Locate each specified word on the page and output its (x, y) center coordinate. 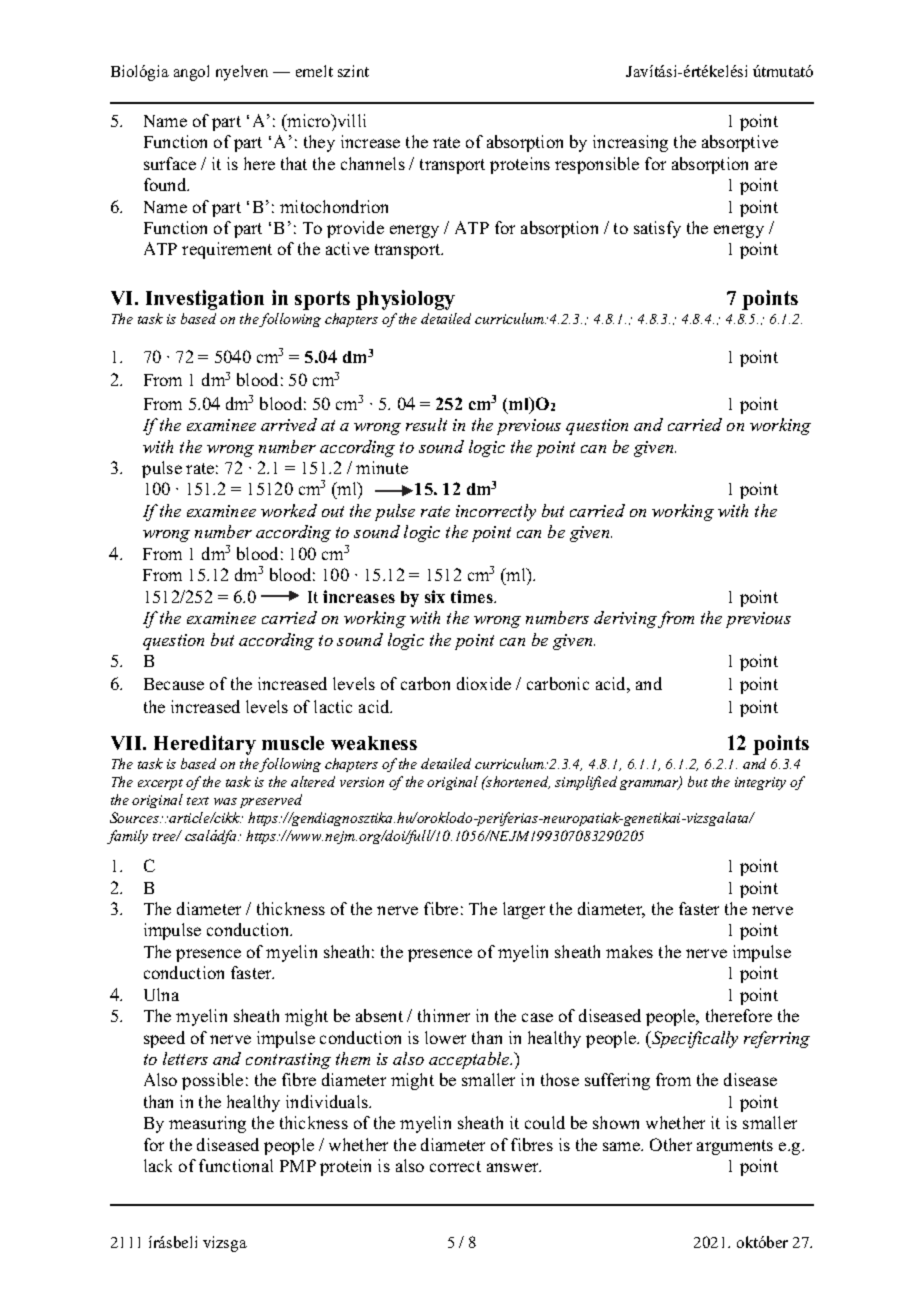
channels (373, 163)
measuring (207, 1124)
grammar (650, 785)
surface (170, 163)
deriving (625, 619)
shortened (517, 782)
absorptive (740, 143)
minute (382, 467)
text (198, 801)
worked (289, 510)
